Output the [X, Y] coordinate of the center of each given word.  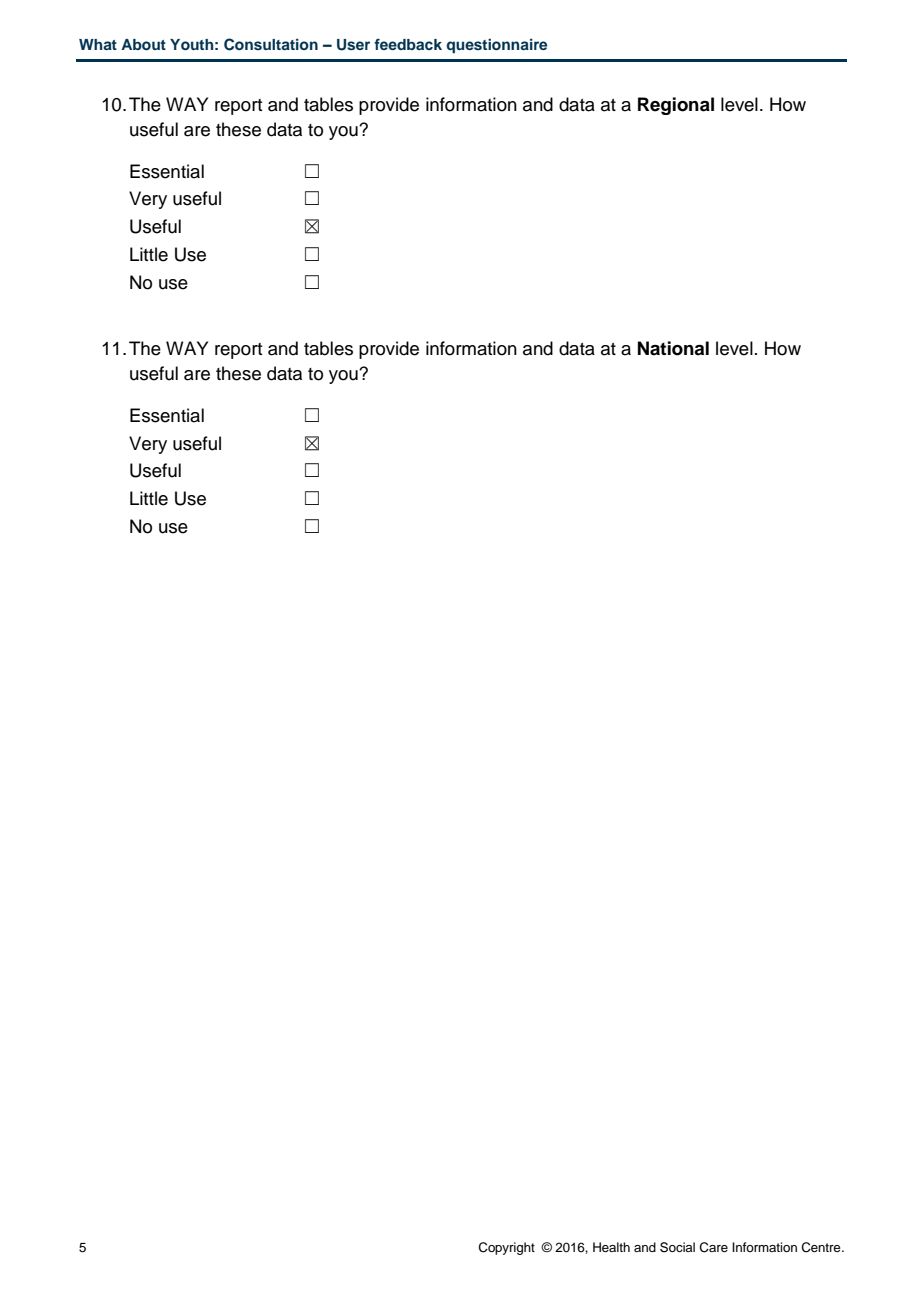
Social [677, 1247]
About [143, 44]
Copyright [506, 1248]
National [673, 348]
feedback [408, 44]
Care [713, 1247]
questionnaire [497, 45]
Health [611, 1247]
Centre [822, 1247]
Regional [676, 106]
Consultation [271, 44]
